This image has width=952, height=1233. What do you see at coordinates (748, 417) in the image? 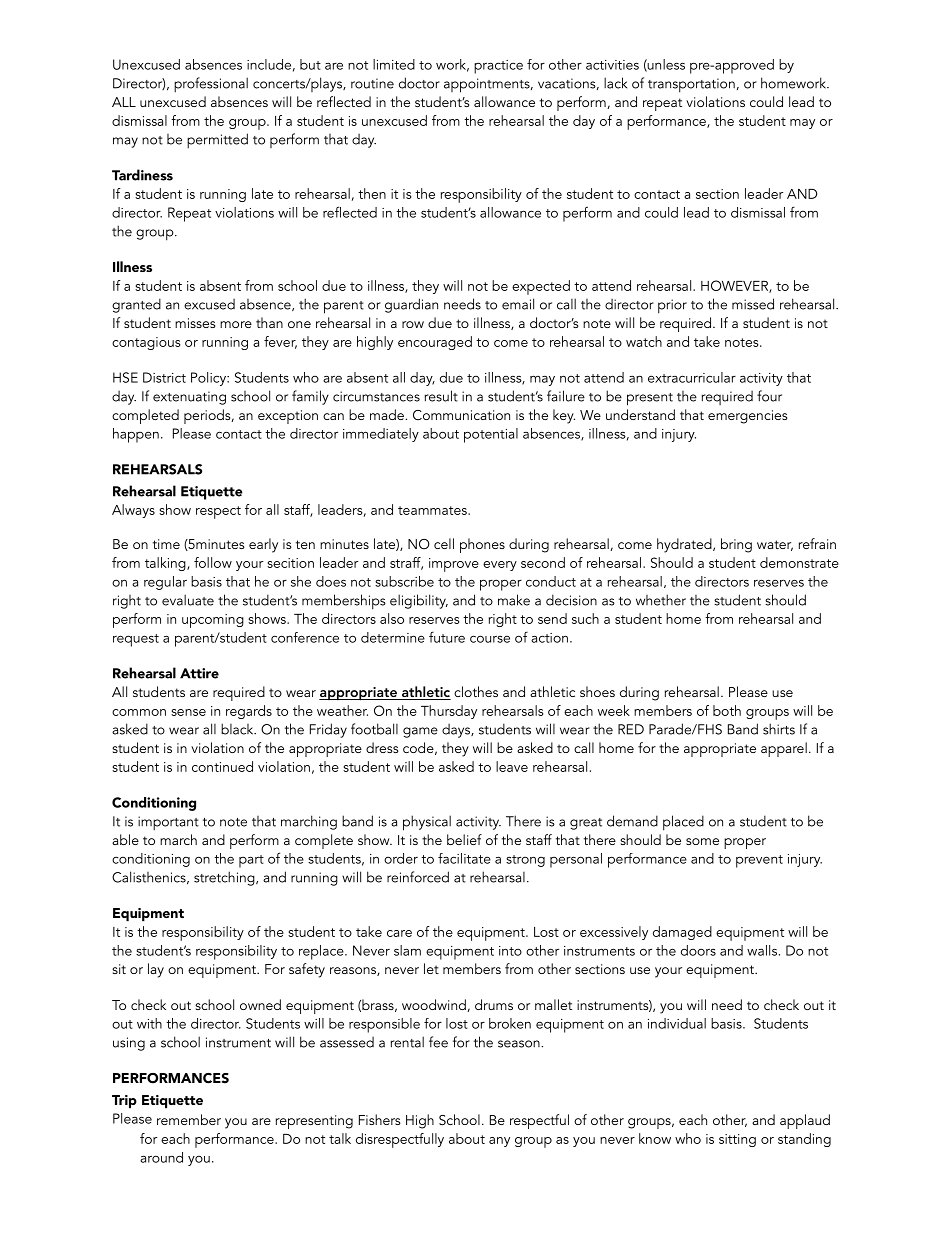
I see `emergencies` at bounding box center [748, 417].
